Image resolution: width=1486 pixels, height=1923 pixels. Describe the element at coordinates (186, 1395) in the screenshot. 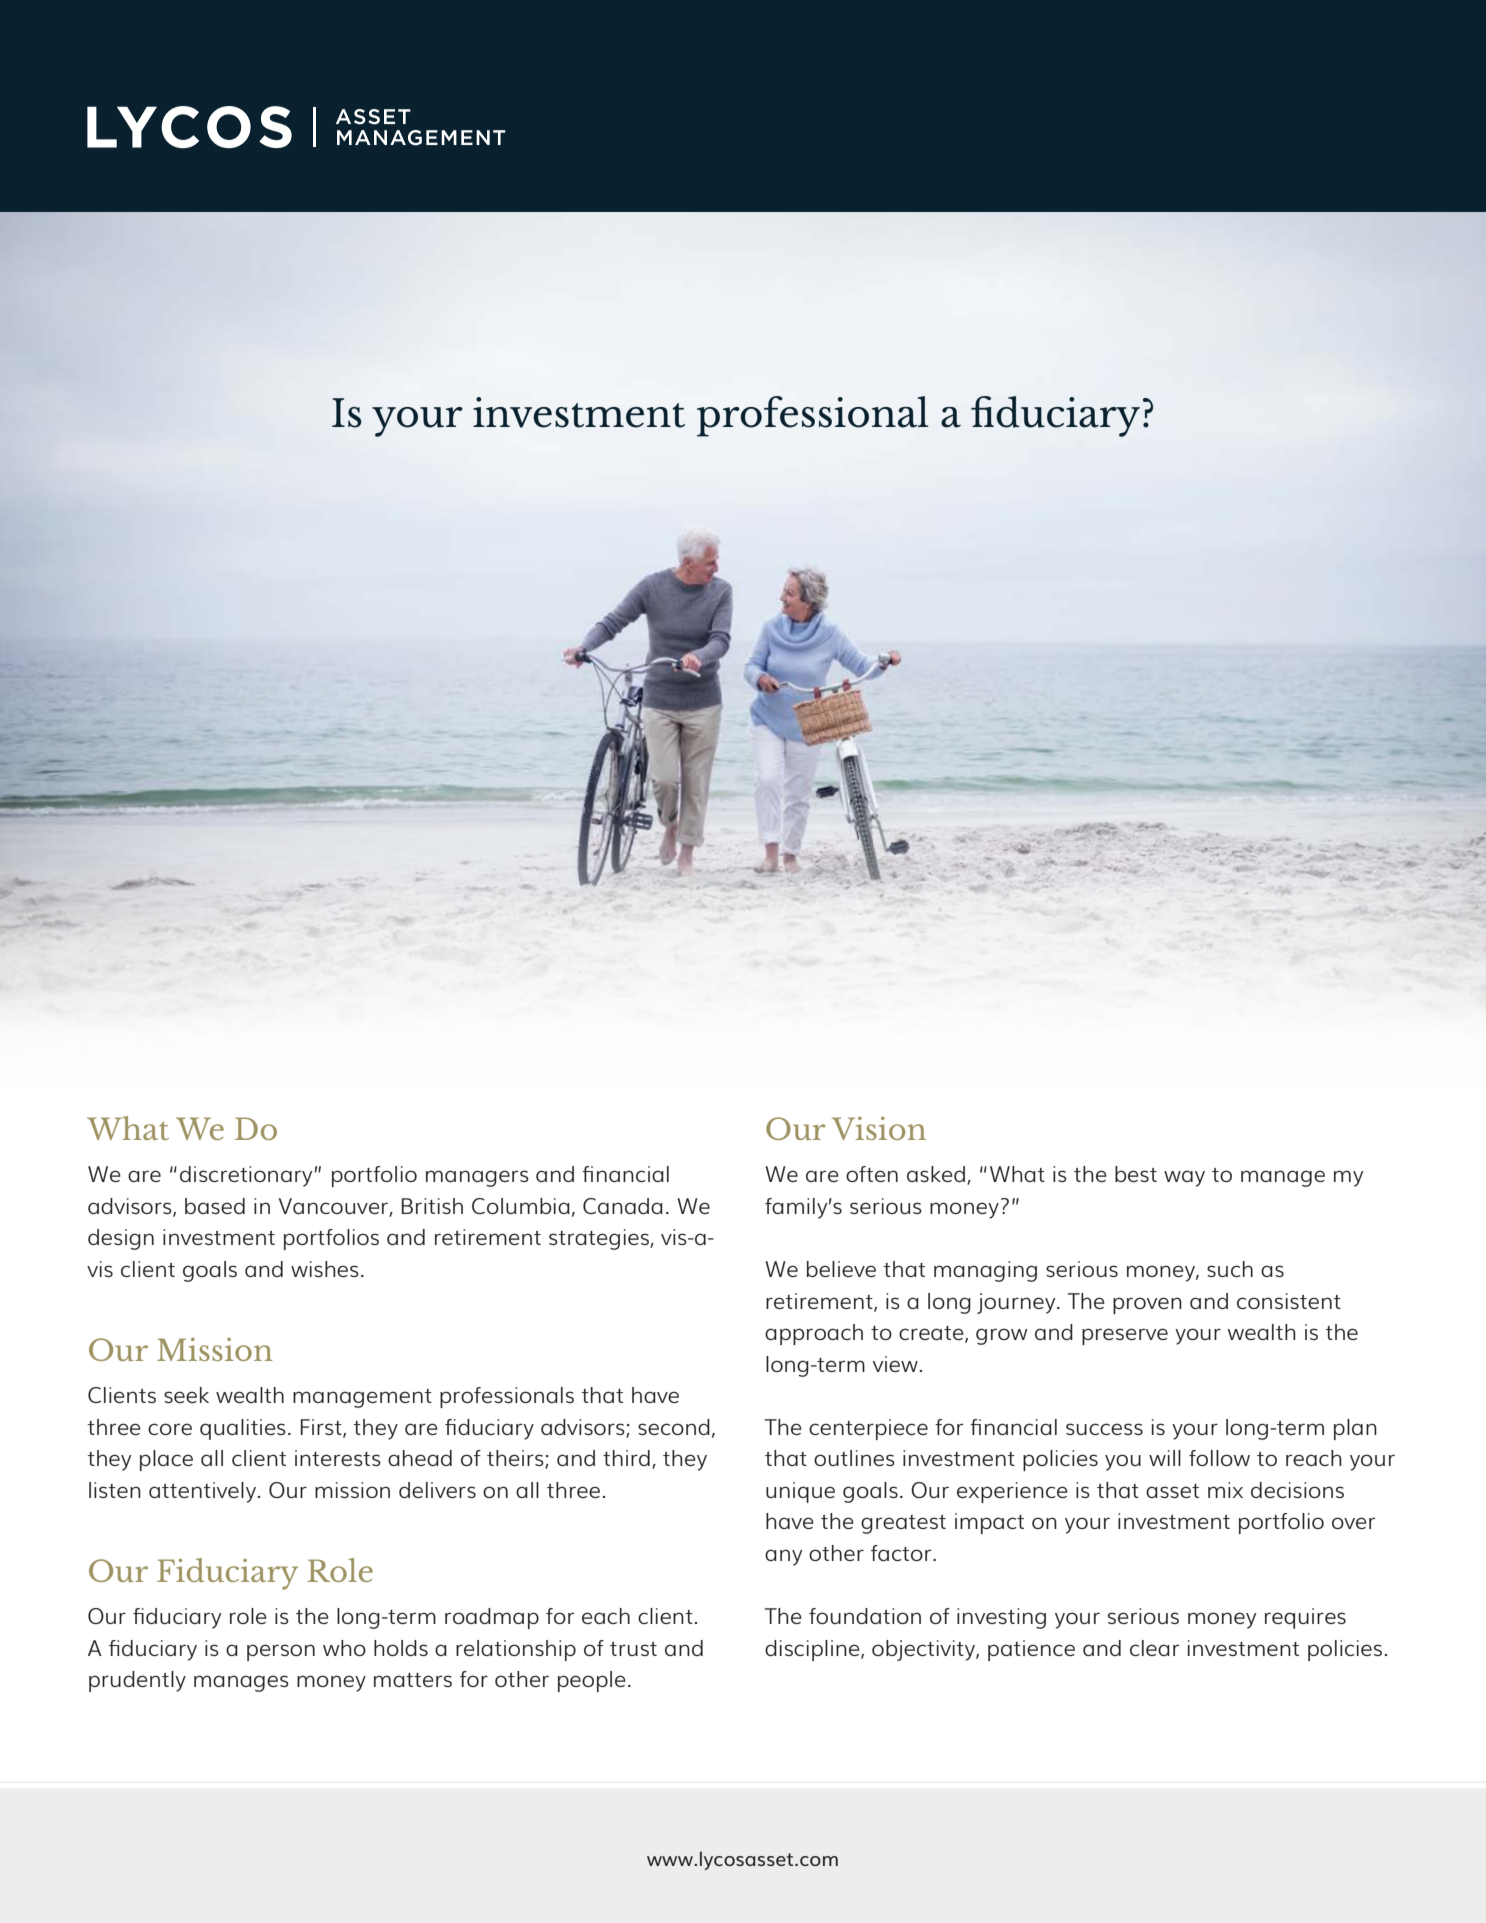

I see `seek` at that location.
